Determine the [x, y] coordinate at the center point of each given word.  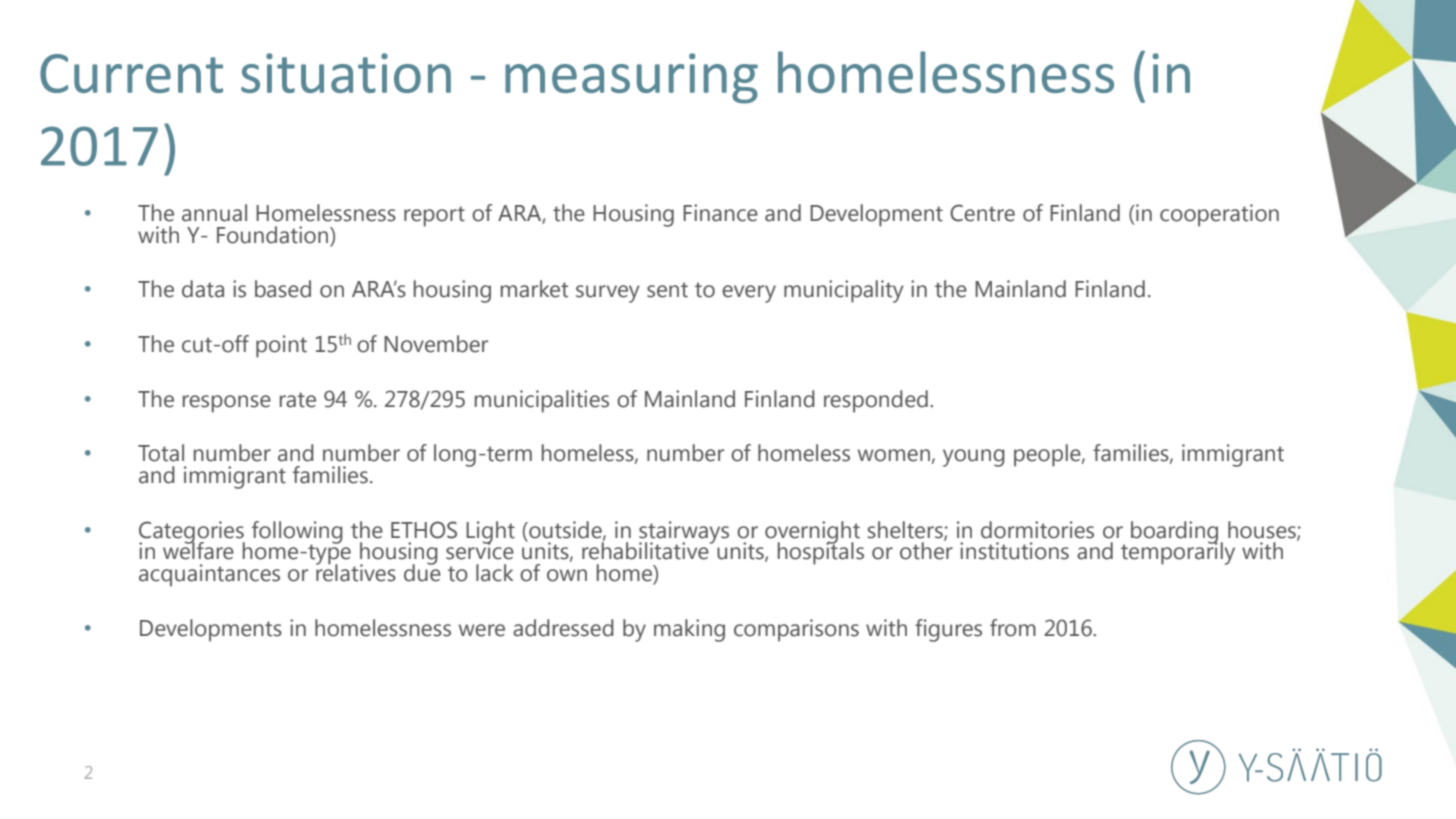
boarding [1174, 533]
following [297, 533]
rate [298, 400]
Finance [720, 213]
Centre [982, 213]
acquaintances [209, 575]
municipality [844, 291]
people [1048, 455]
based [283, 289]
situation [346, 73]
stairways [684, 533]
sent [667, 290]
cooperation [1219, 215]
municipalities [542, 401]
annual [214, 213]
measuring [631, 78]
